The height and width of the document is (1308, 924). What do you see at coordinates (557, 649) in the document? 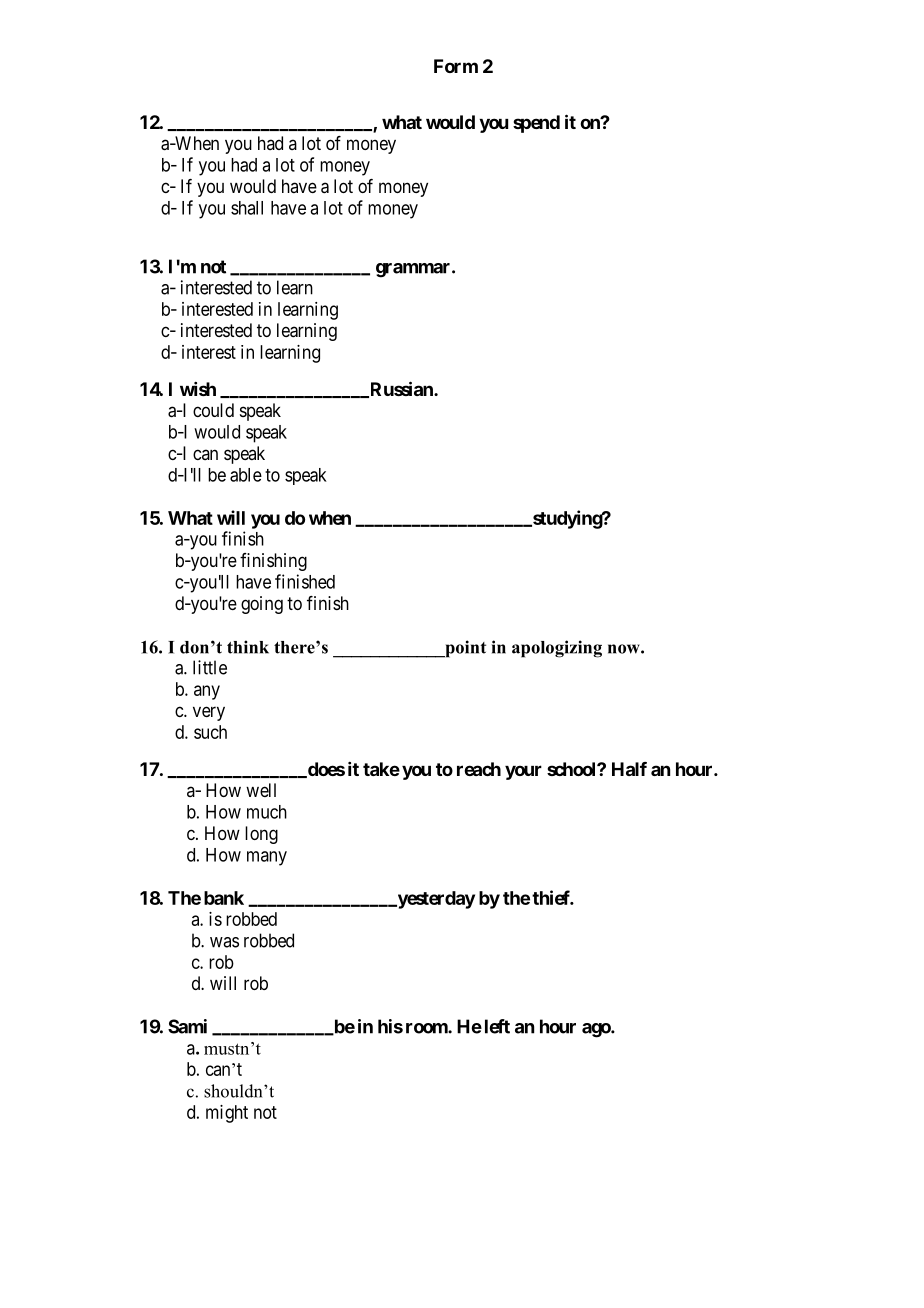
I see `apologizing` at bounding box center [557, 649].
